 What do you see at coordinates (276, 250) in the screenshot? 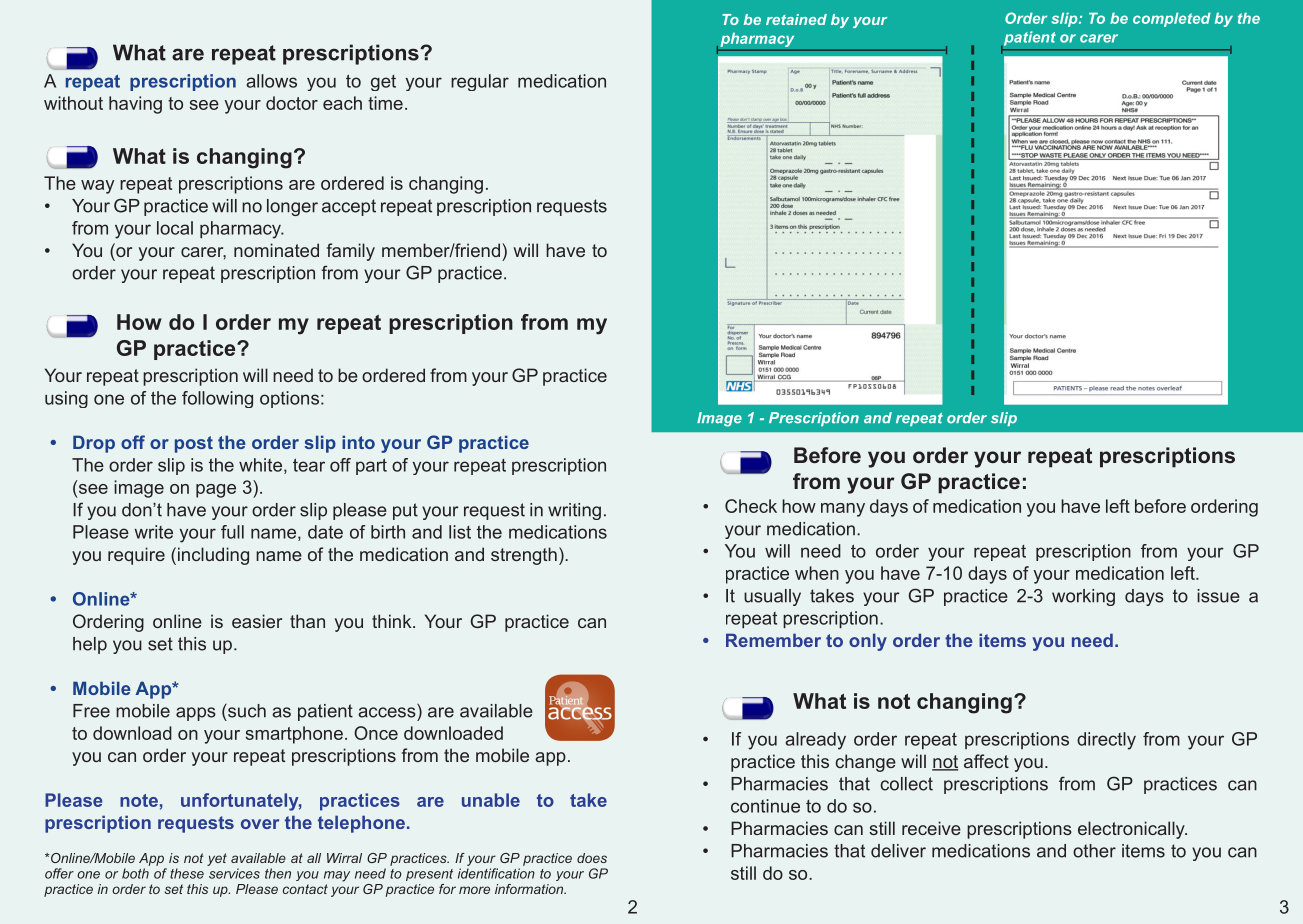
I see `nominated` at bounding box center [276, 250].
